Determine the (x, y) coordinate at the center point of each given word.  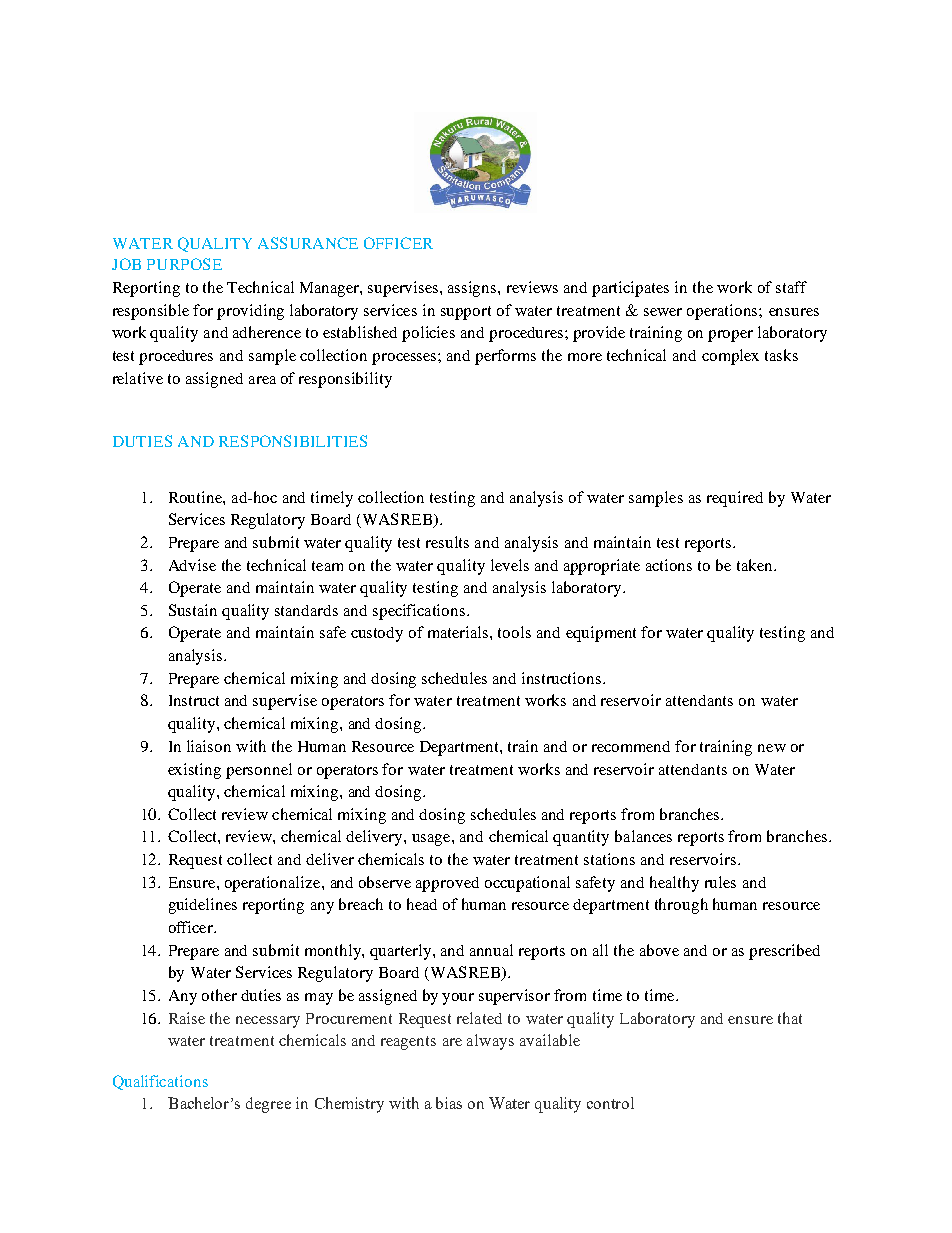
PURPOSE (184, 264)
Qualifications (160, 1082)
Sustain (193, 610)
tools (514, 632)
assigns (473, 289)
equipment (601, 634)
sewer (663, 312)
